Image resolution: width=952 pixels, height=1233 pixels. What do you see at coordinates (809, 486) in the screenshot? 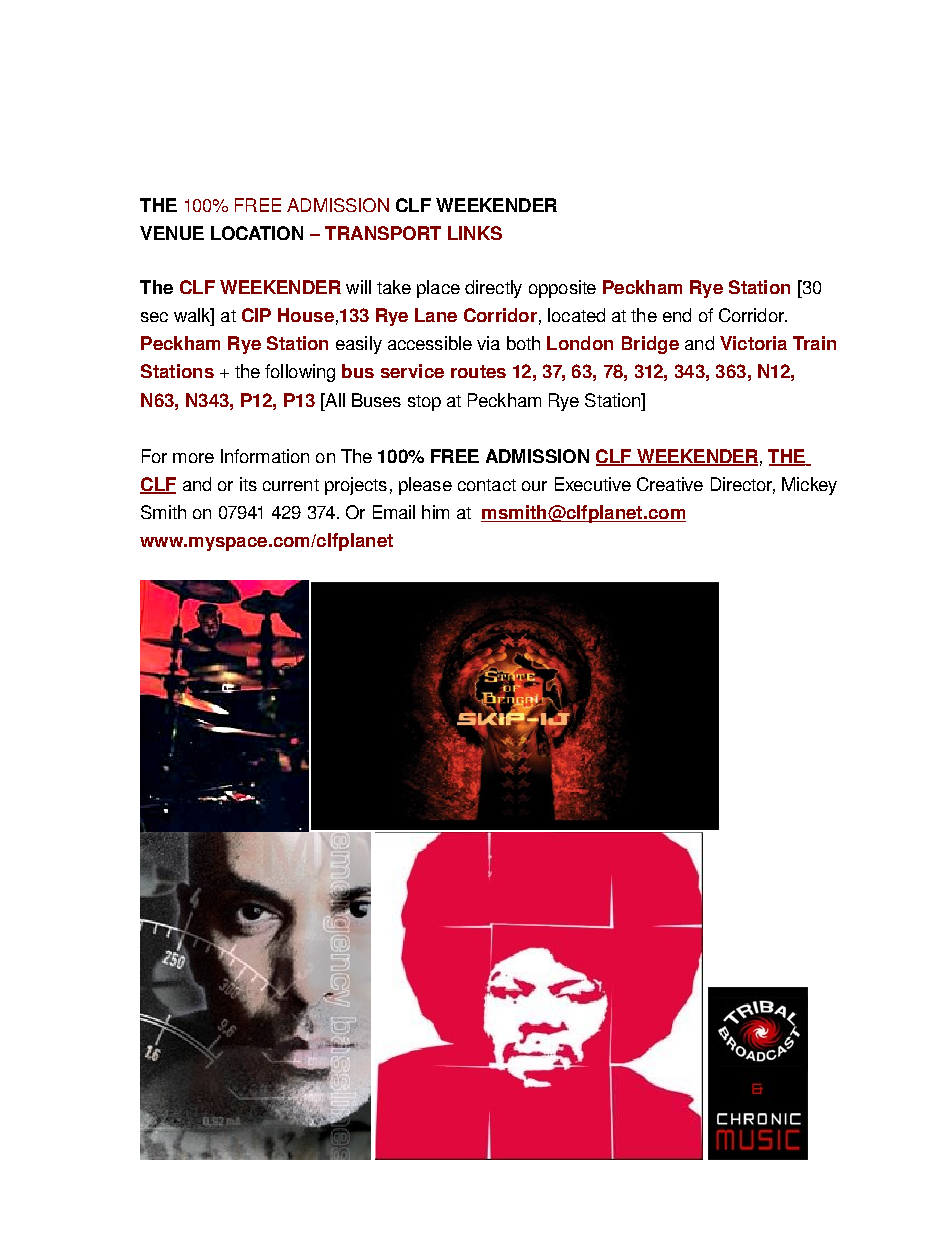
I see `Mickey` at bounding box center [809, 486].
